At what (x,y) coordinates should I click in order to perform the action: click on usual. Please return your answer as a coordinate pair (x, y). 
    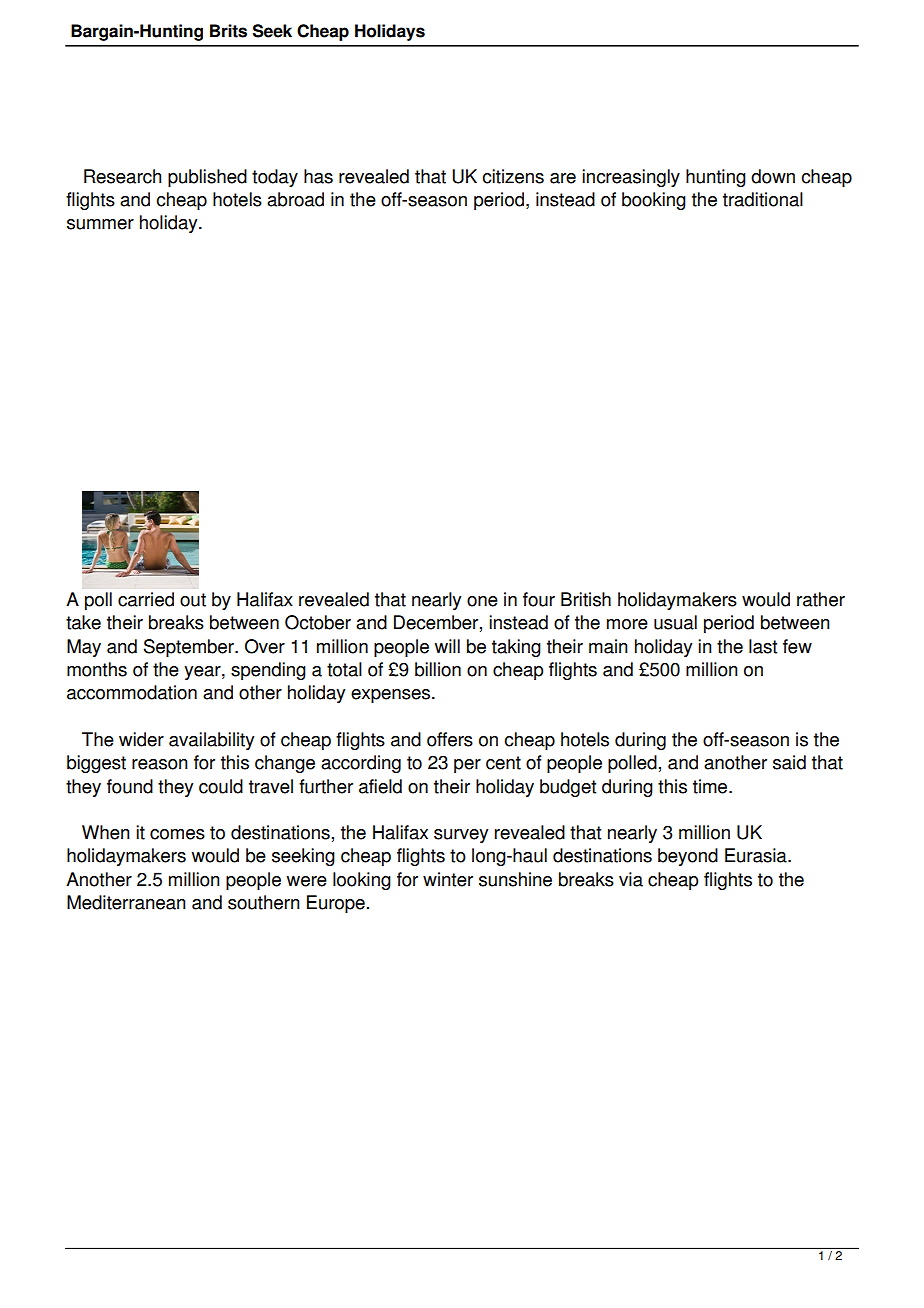
    Looking at the image, I should click on (675, 622).
